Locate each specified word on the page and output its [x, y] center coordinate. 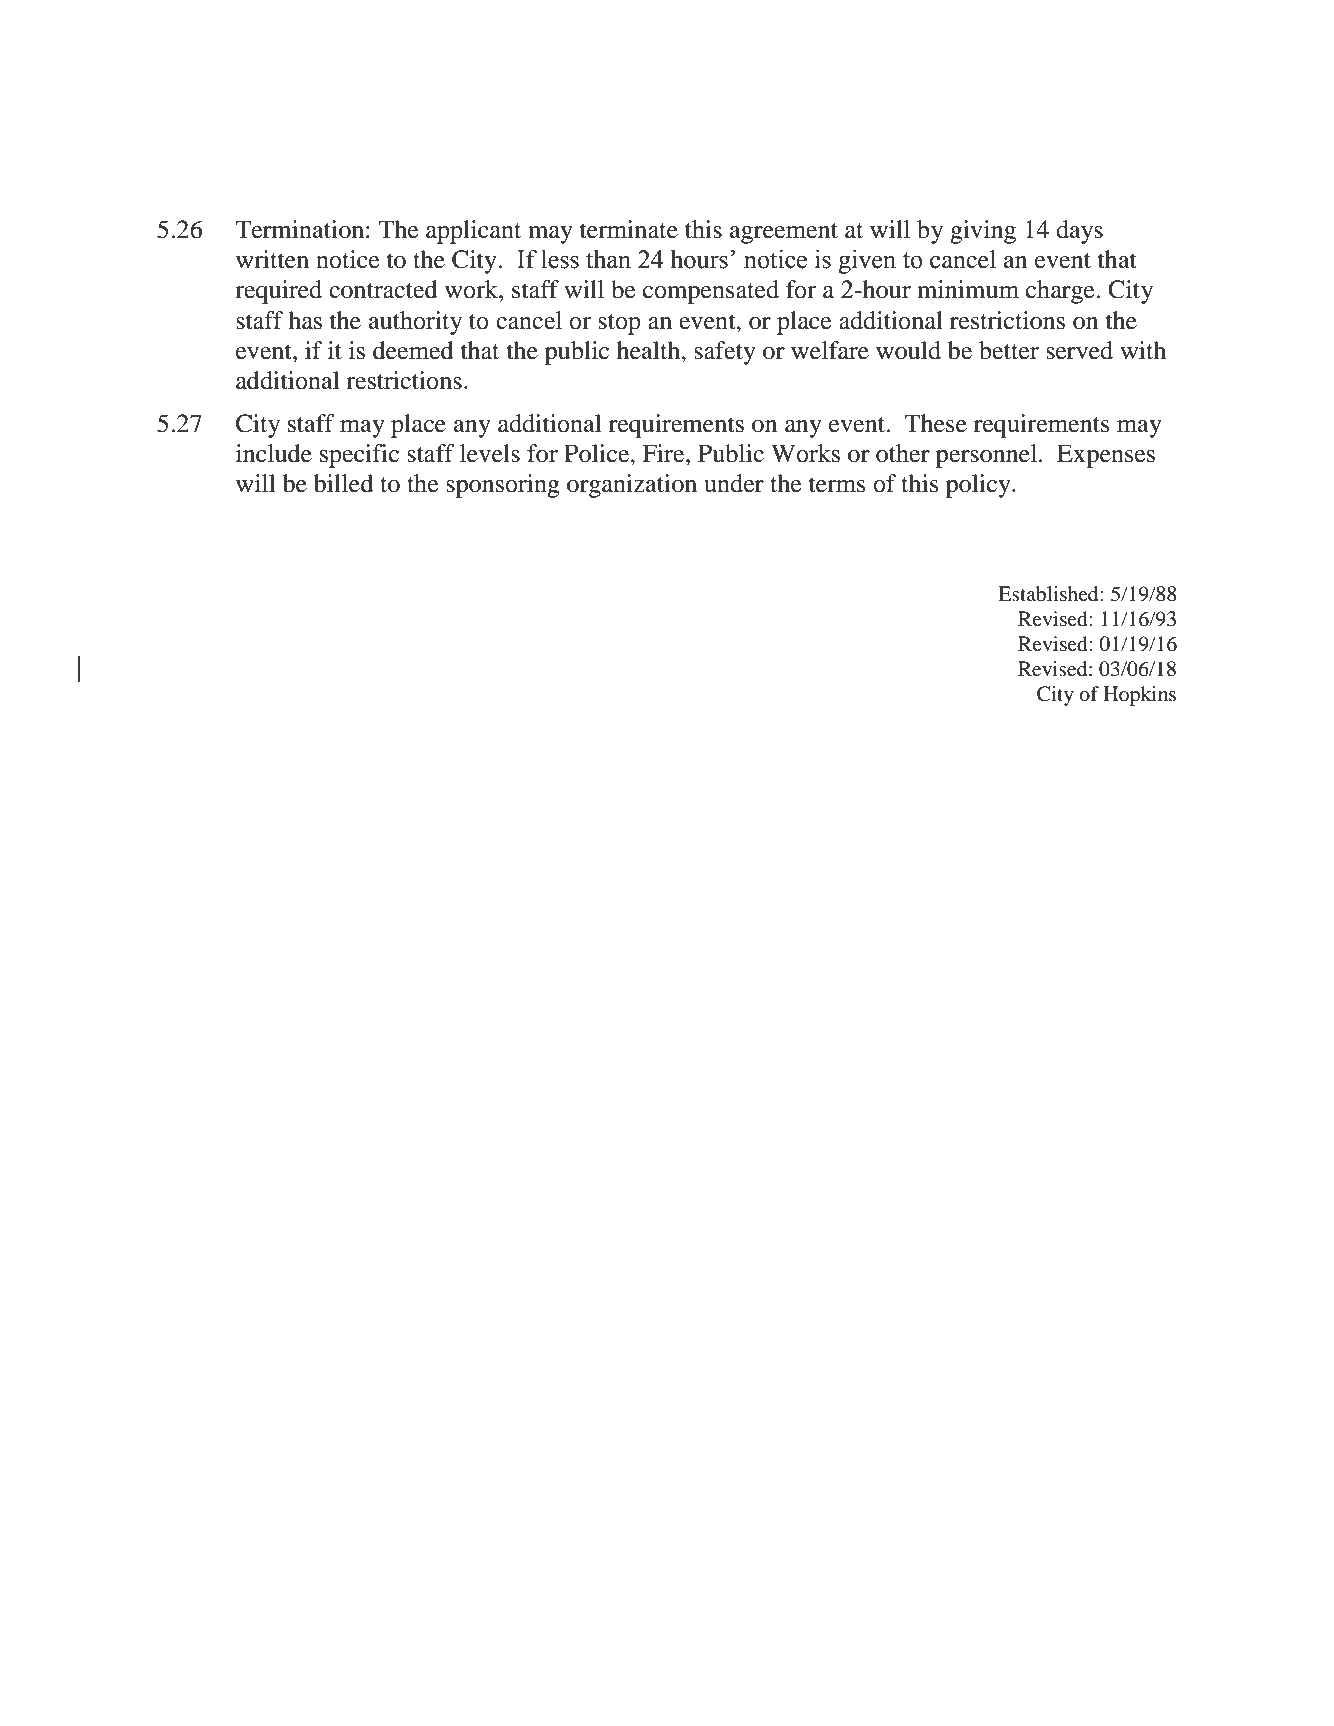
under [734, 483]
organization [632, 486]
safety [725, 353]
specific [359, 456]
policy [979, 486]
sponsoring [503, 486]
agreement [784, 233]
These [936, 423]
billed [343, 483]
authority [415, 323]
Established [1049, 594]
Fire [664, 453]
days [1079, 232]
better [1009, 350]
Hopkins [1139, 696]
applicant [473, 232]
